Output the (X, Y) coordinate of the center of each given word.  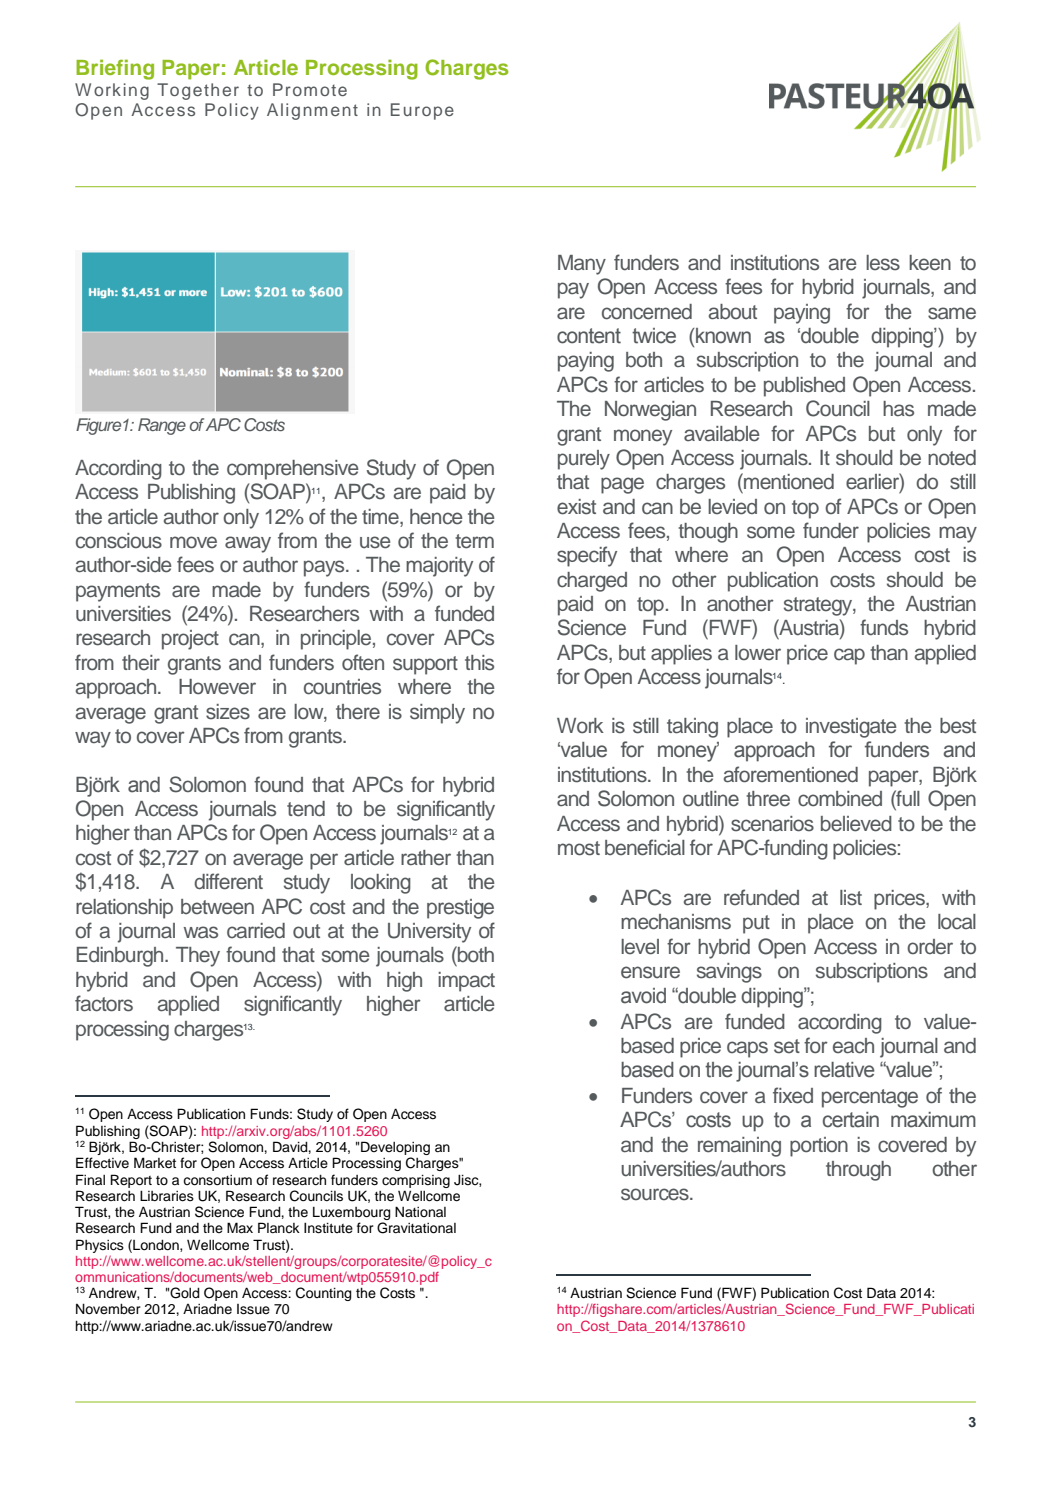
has (898, 409)
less (883, 263)
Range (162, 426)
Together (198, 91)
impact (466, 982)
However (217, 687)
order (930, 947)
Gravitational (416, 1228)
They (198, 957)
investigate (851, 728)
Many (582, 265)
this (479, 663)
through (858, 1171)
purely (584, 460)
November (108, 1309)
